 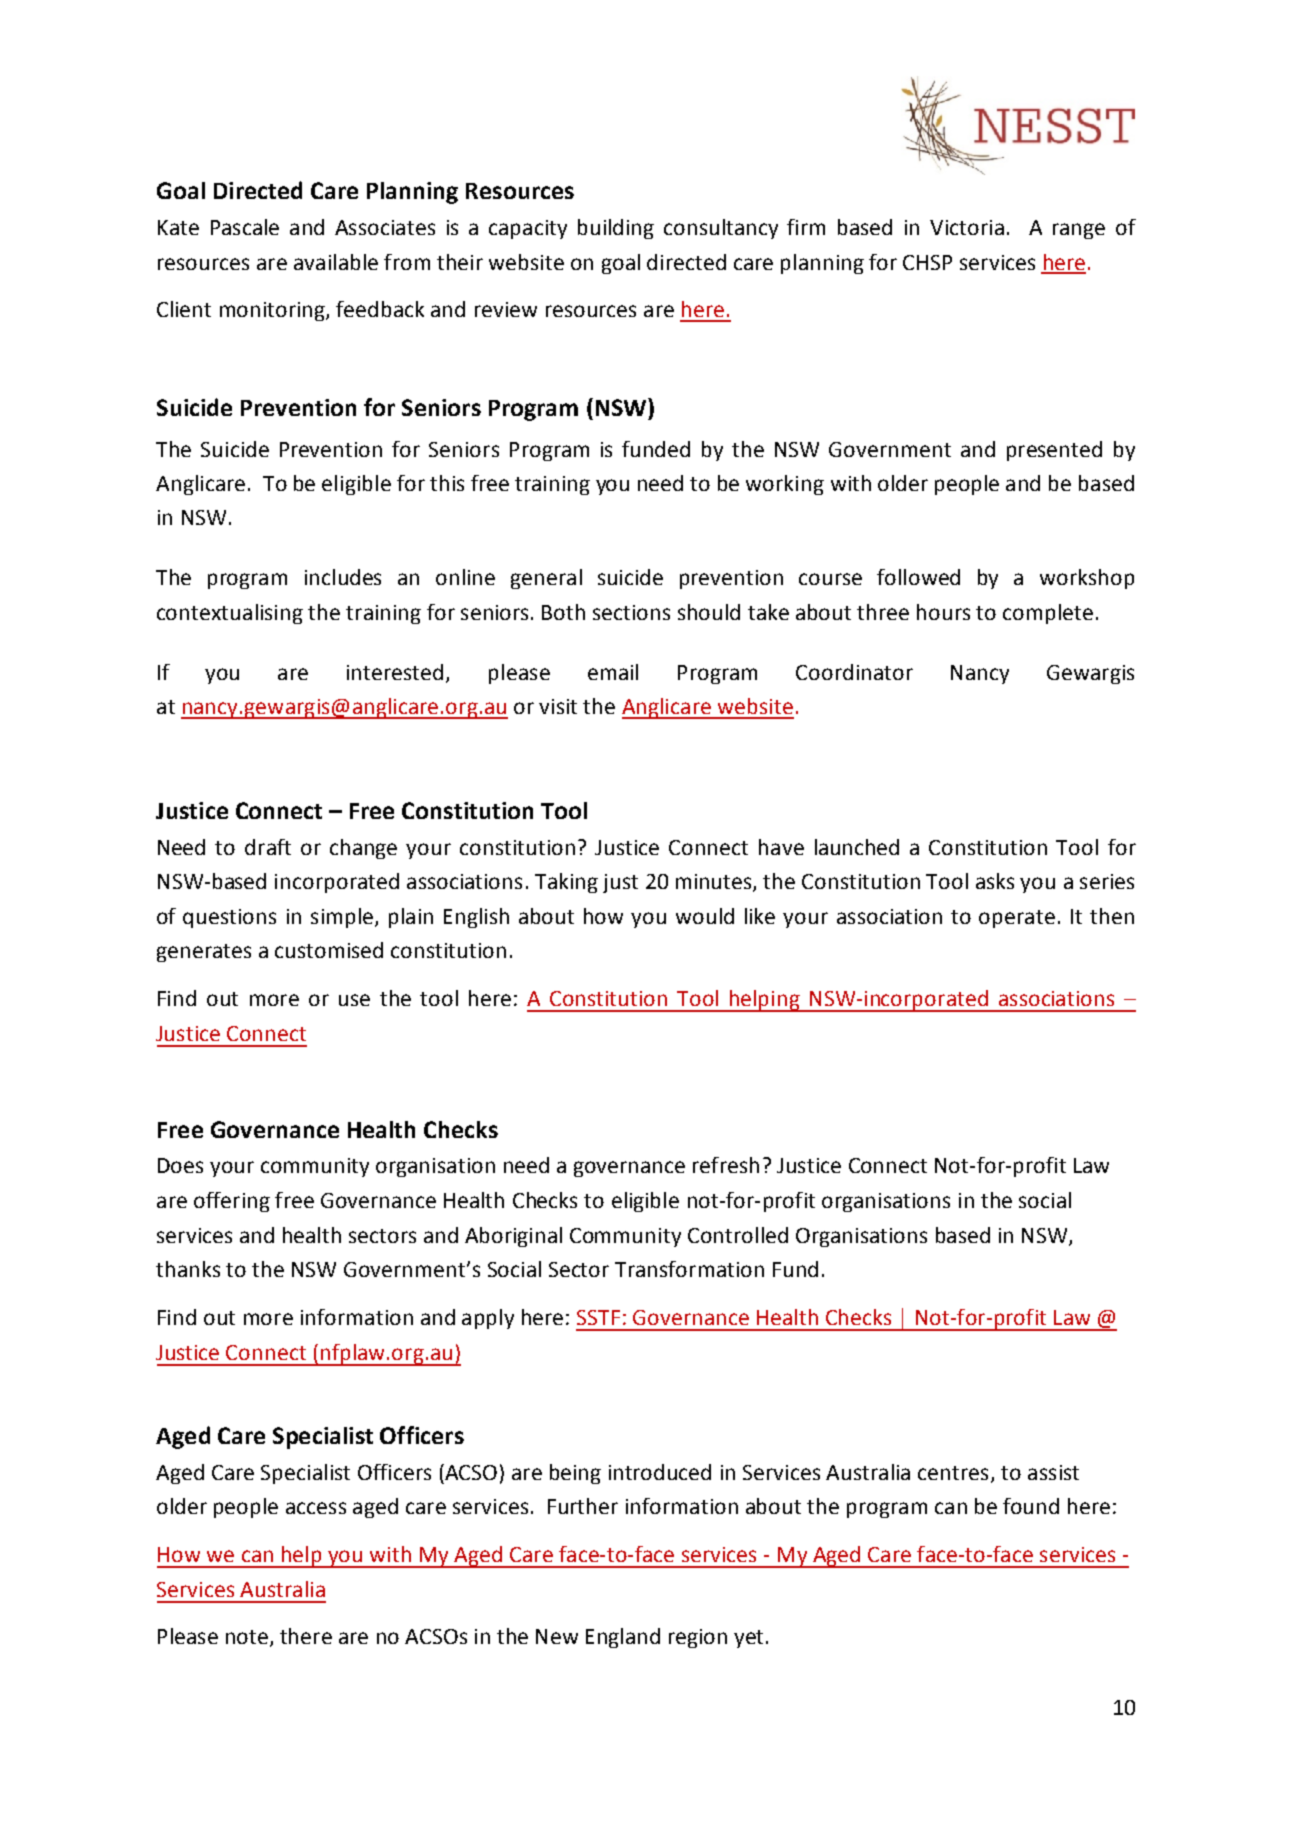 I want to click on building, so click(x=616, y=229).
